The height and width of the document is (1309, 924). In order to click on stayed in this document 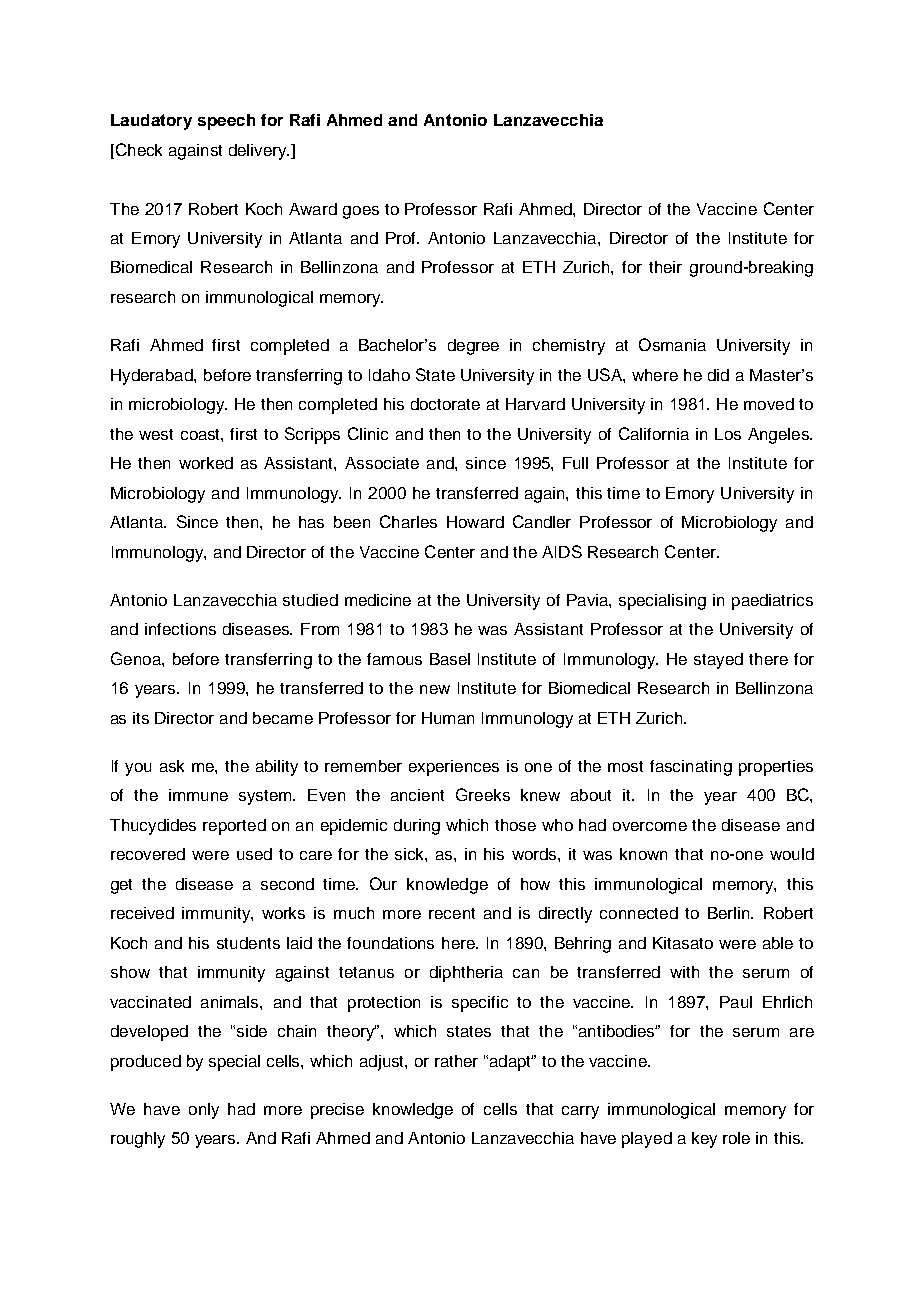, I will do `click(718, 661)`.
